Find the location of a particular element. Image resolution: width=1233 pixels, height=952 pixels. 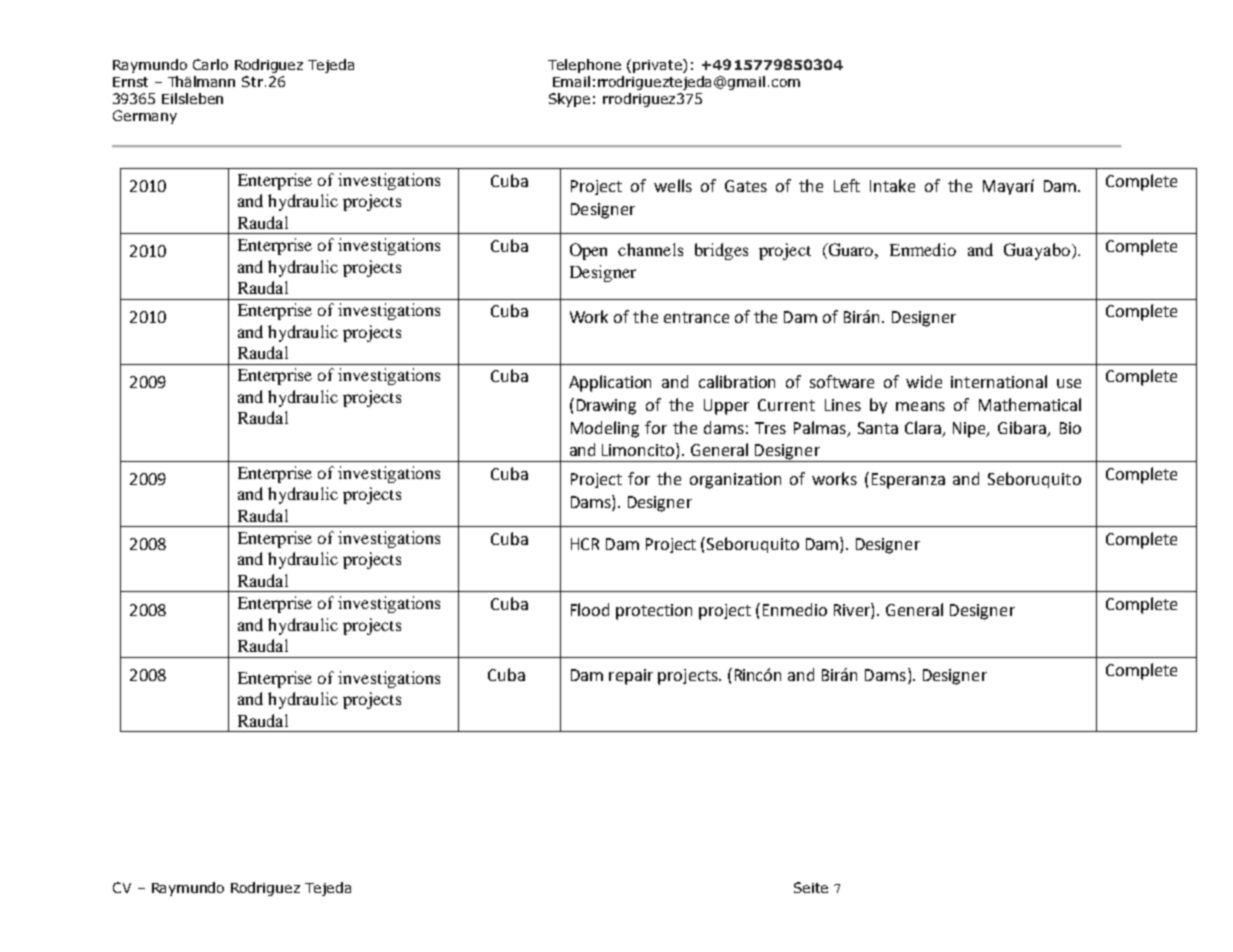

Carlo is located at coordinates (210, 64).
